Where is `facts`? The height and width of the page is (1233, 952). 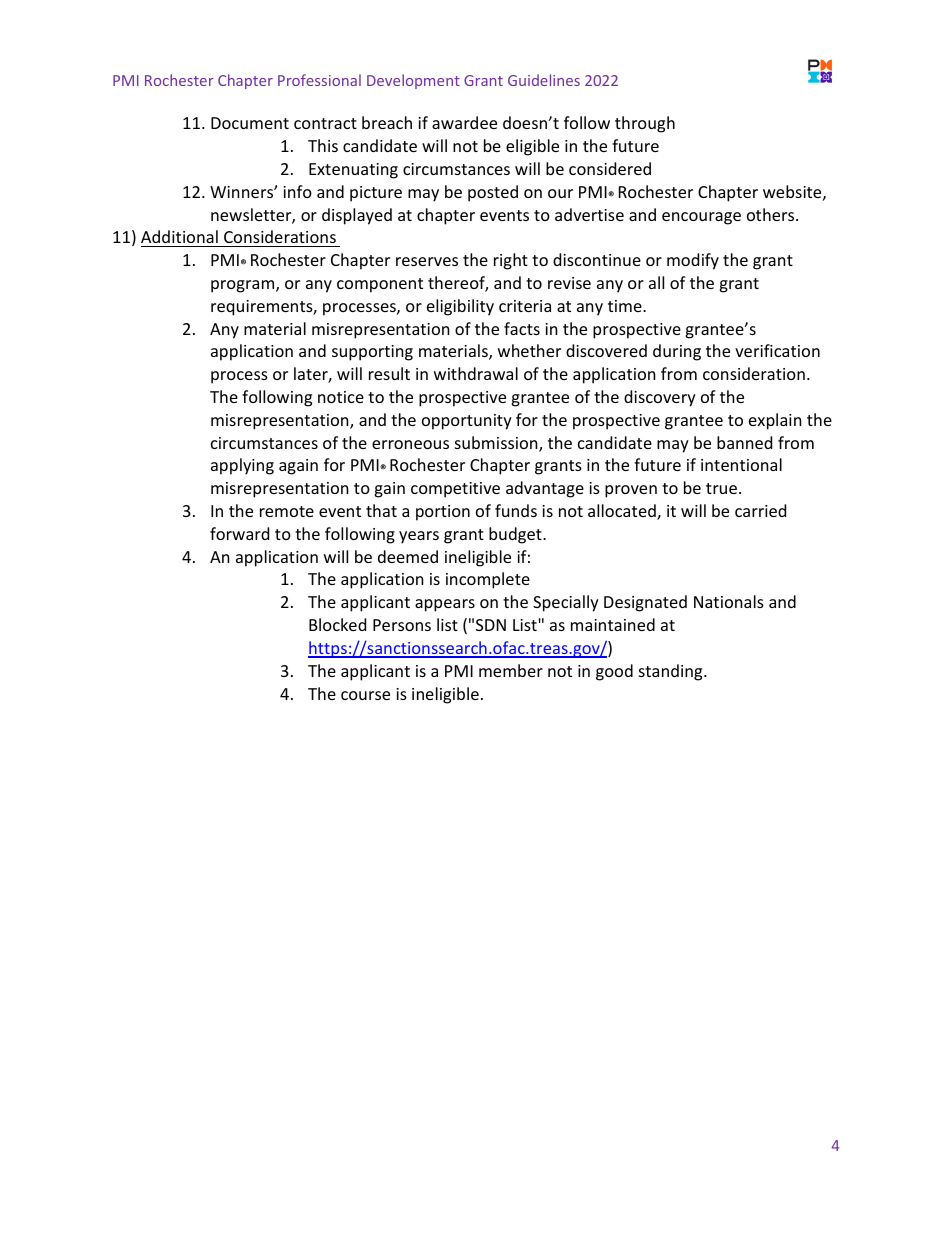
facts is located at coordinates (522, 328).
